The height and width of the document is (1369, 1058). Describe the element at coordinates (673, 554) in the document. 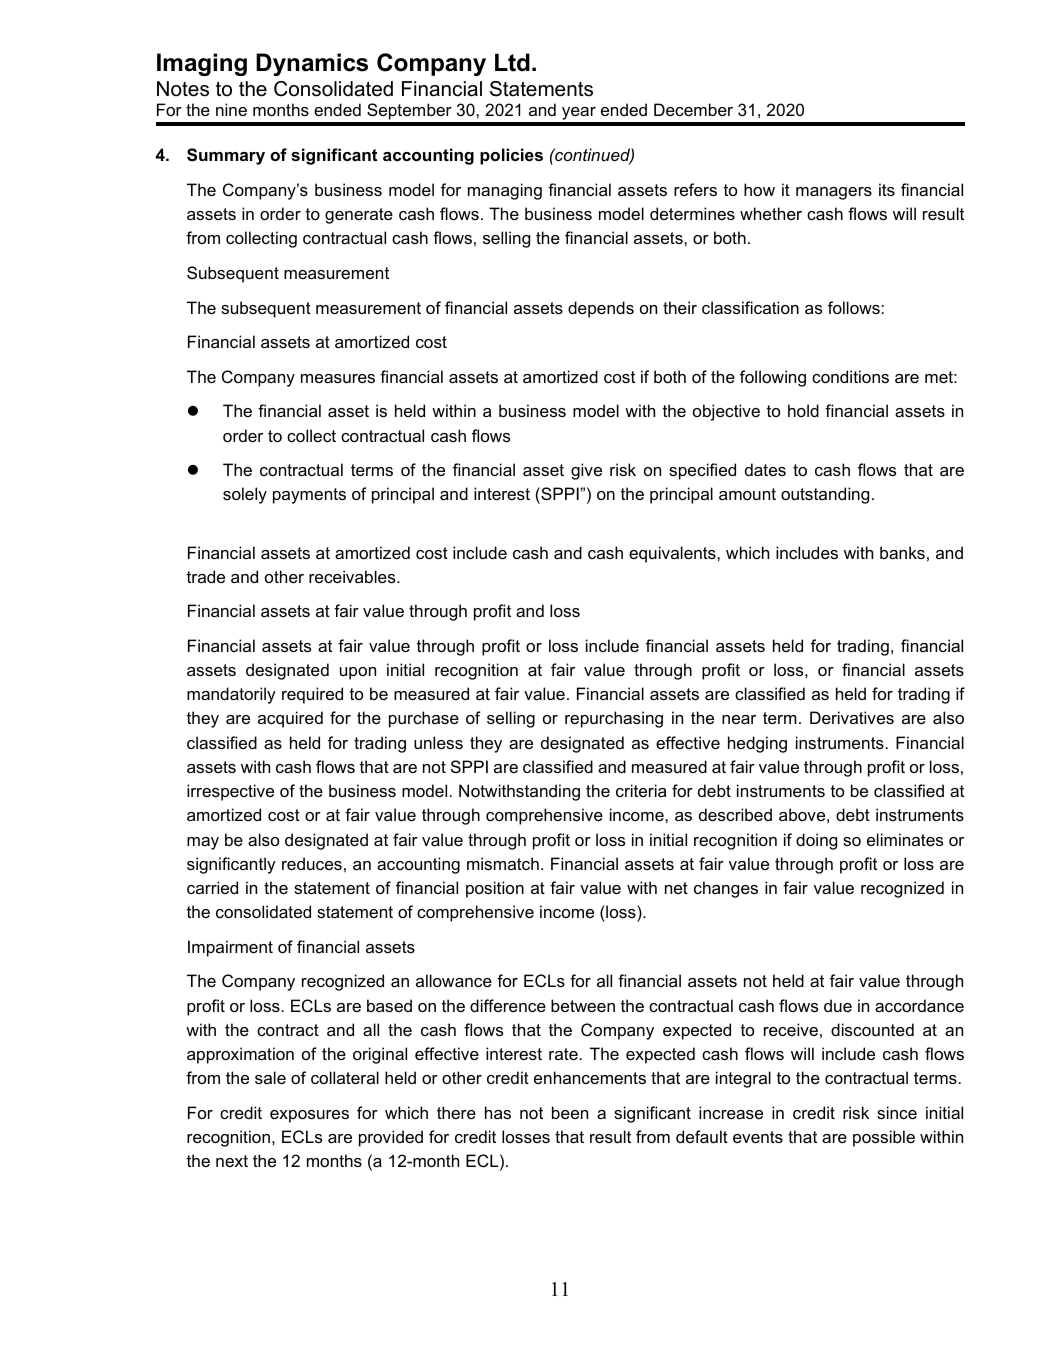

I see `equivalents` at that location.
